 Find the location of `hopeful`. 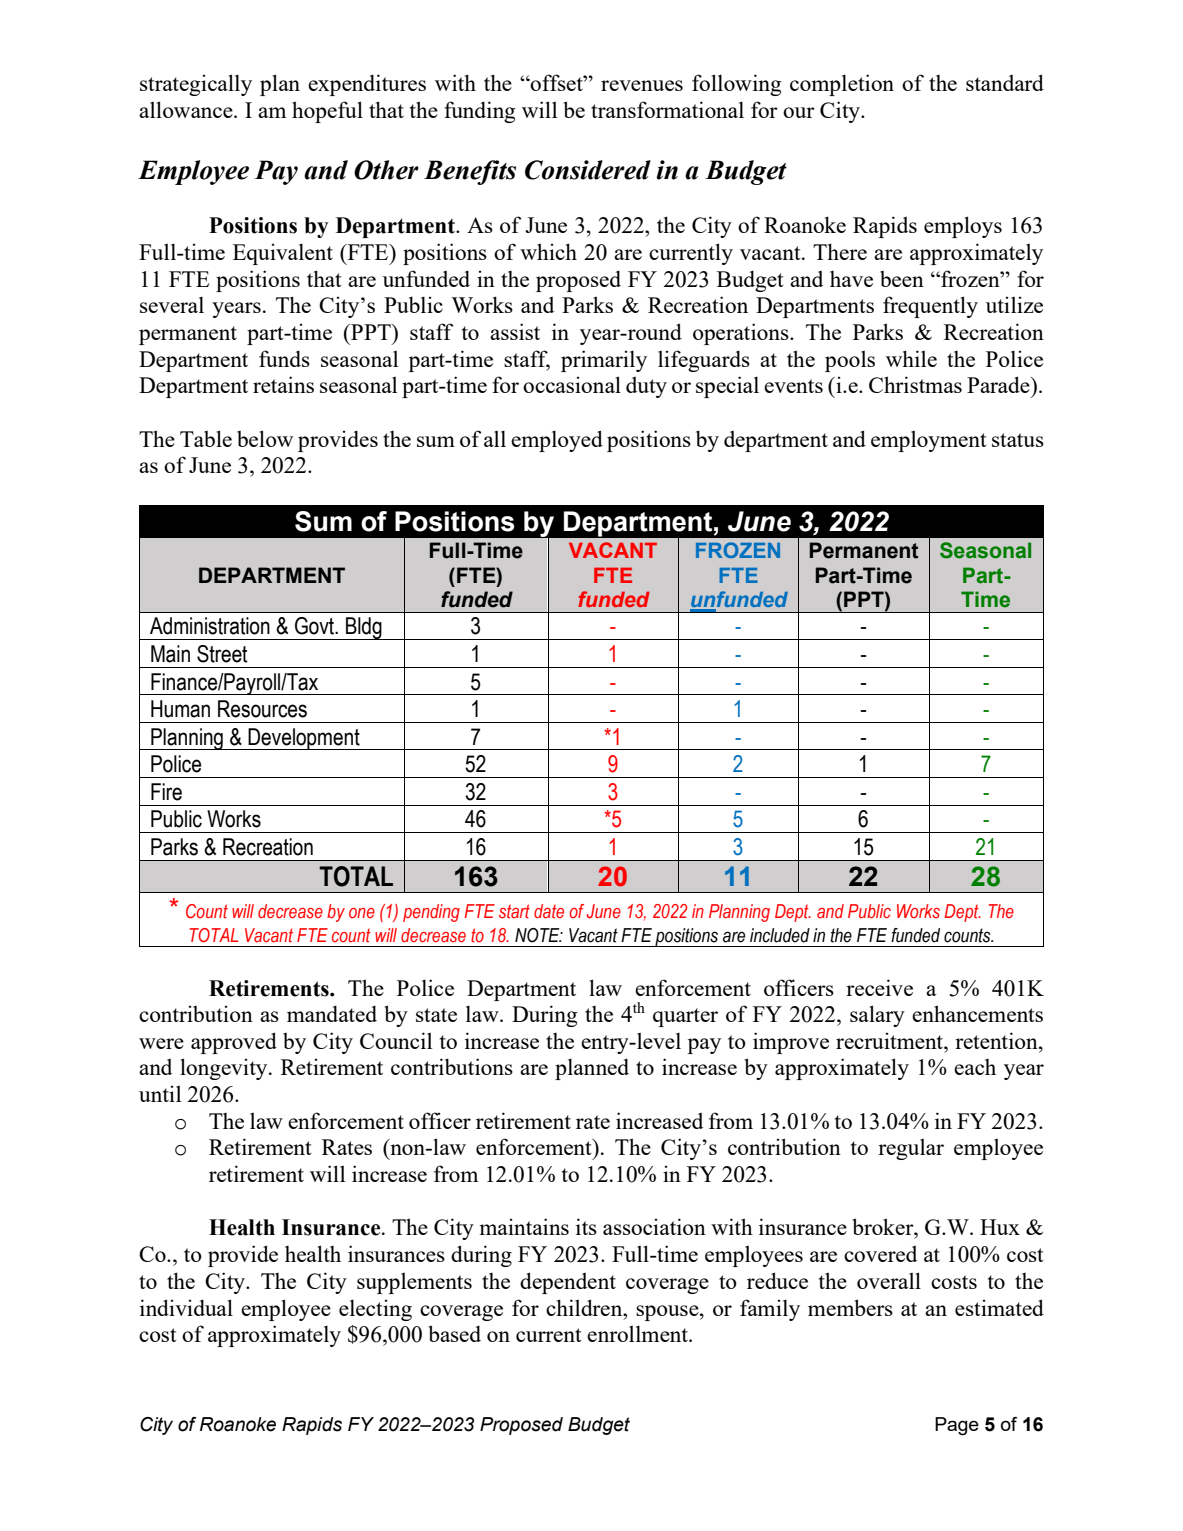

hopeful is located at coordinates (327, 112).
